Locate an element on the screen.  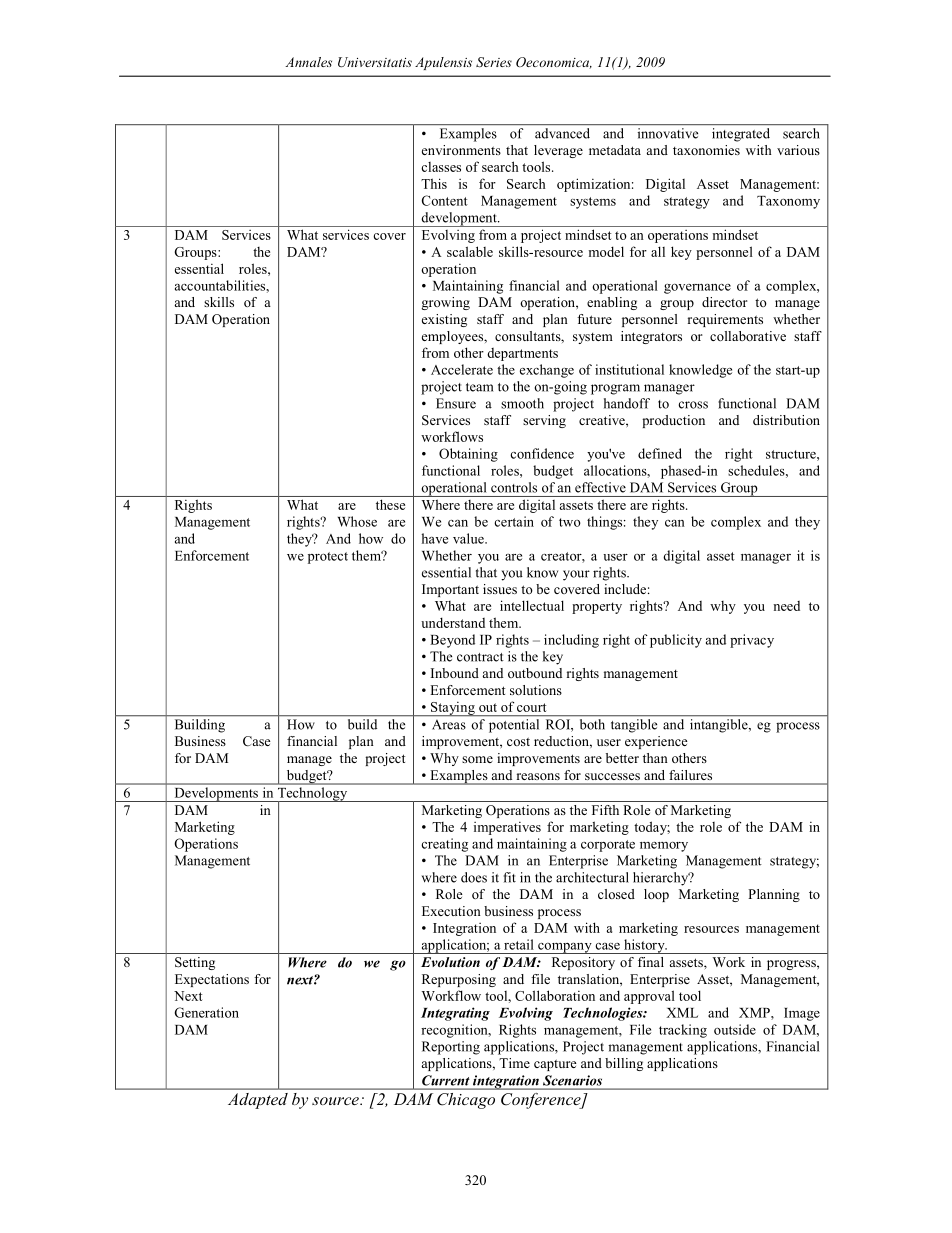
existing is located at coordinates (444, 320).
